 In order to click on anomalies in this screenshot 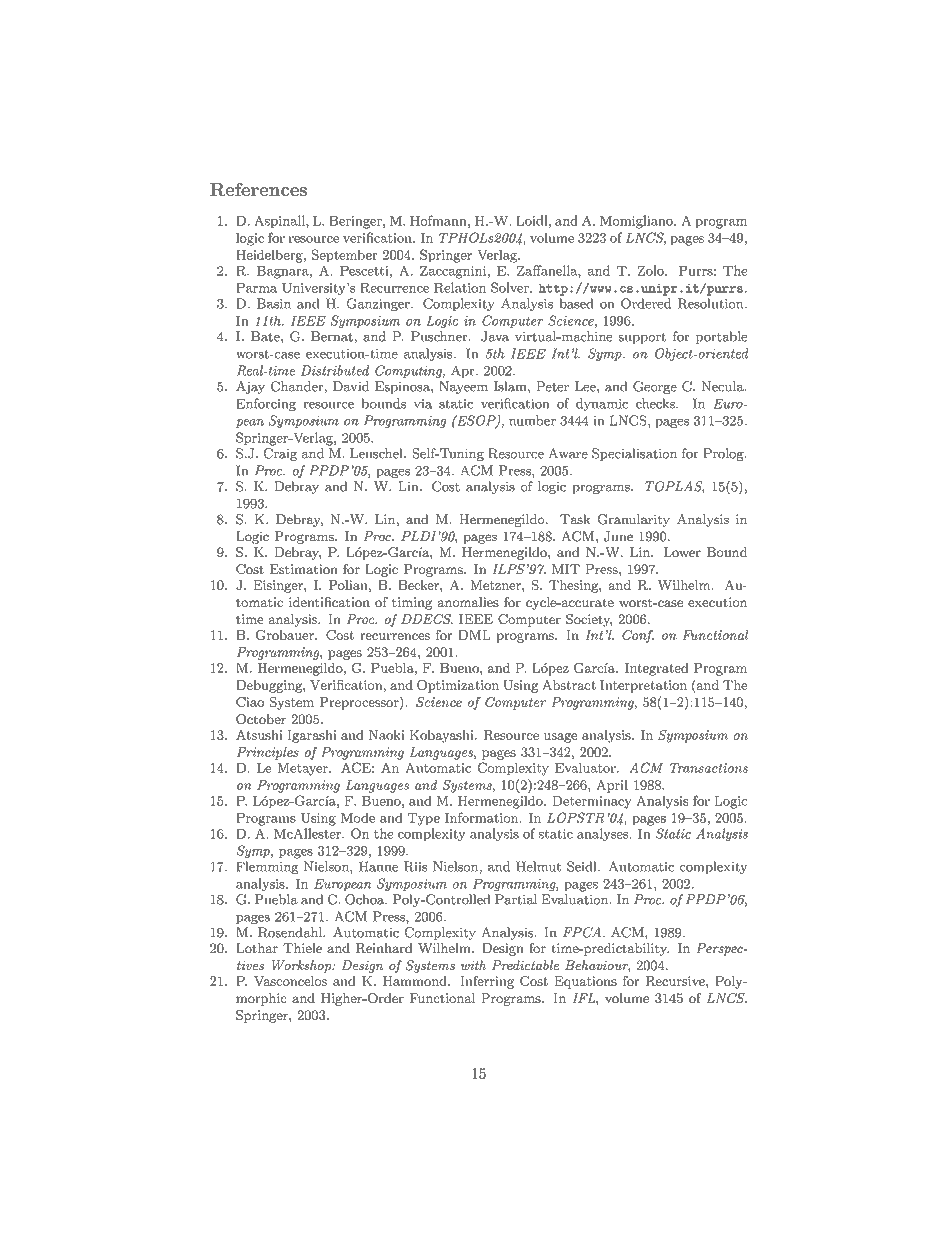, I will do `click(468, 602)`.
